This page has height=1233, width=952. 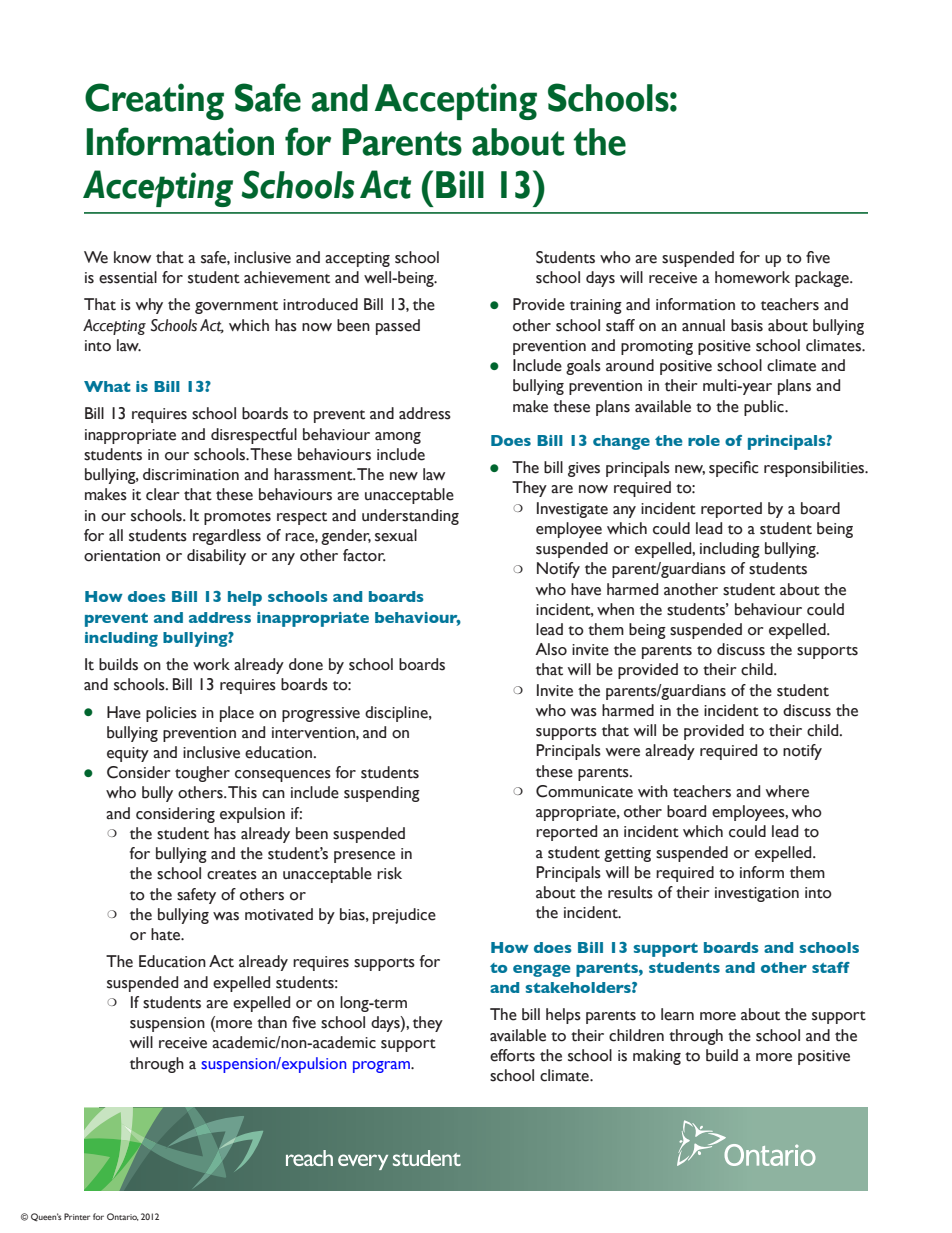 What do you see at coordinates (747, 325) in the page?
I see `basis` at bounding box center [747, 325].
